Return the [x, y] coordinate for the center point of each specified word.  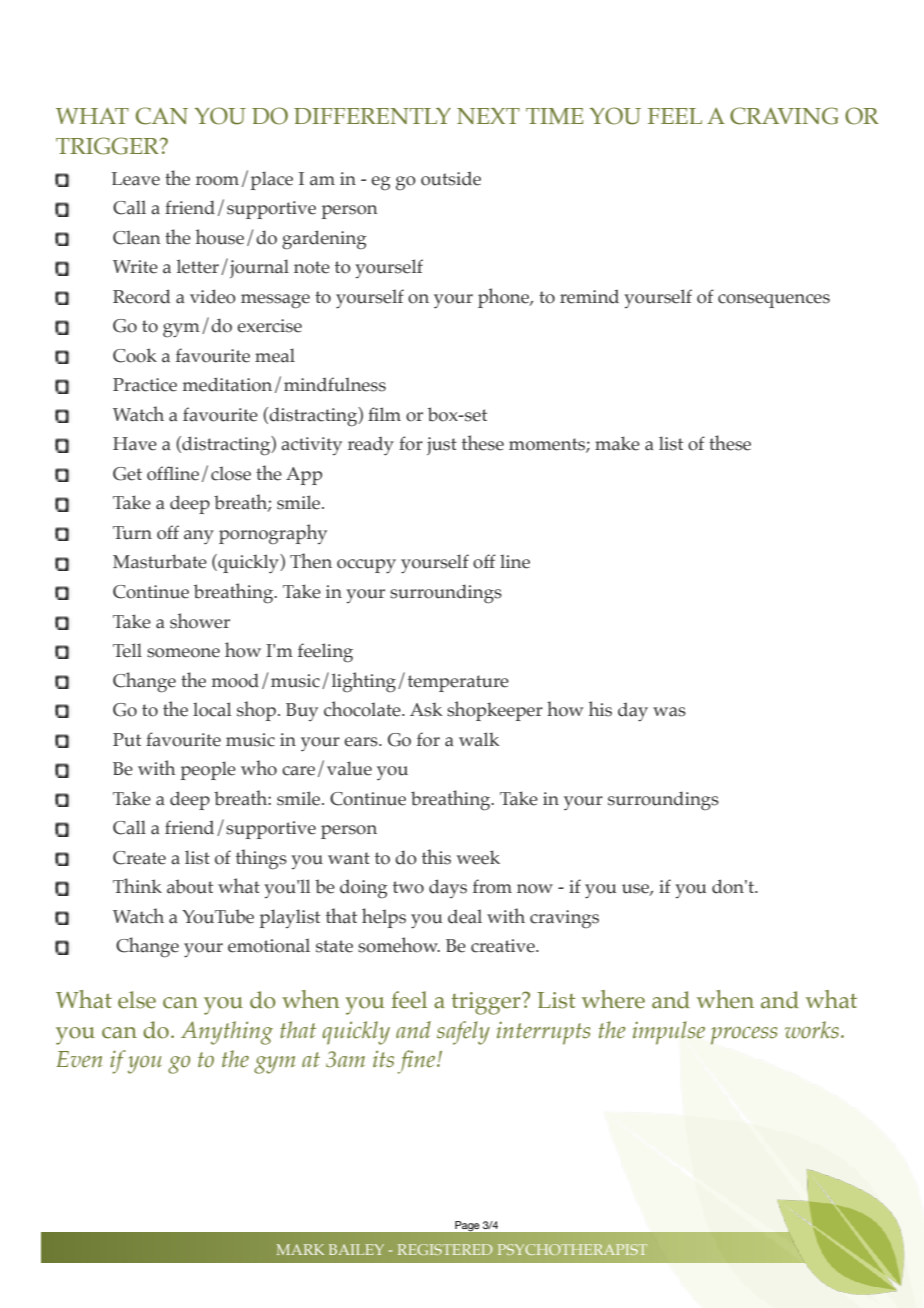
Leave [136, 179]
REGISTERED [445, 1249]
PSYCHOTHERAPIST [572, 1249]
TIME [554, 116]
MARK [300, 1249]
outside [451, 178]
